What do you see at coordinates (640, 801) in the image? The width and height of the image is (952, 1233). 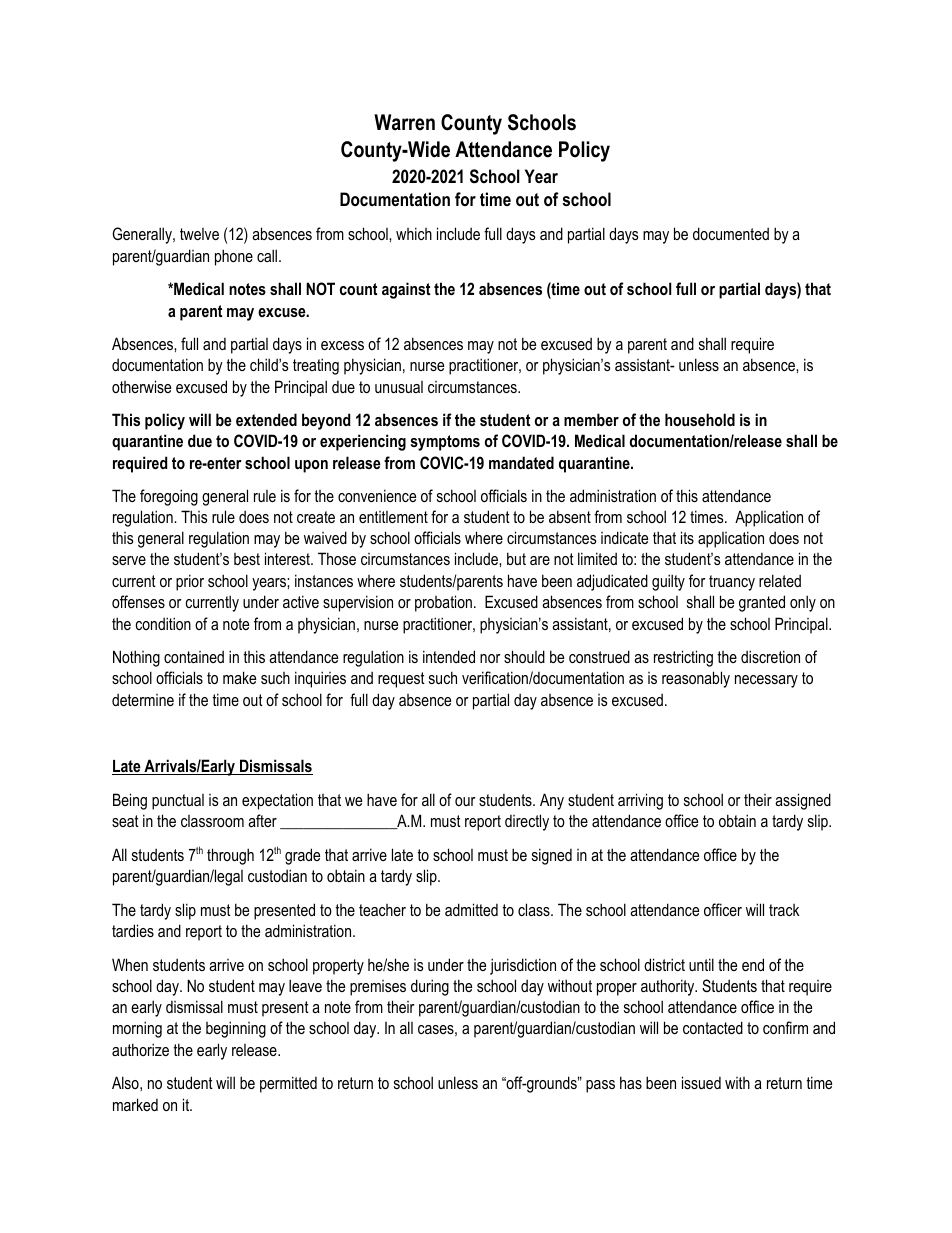 I see `arriving` at bounding box center [640, 801].
